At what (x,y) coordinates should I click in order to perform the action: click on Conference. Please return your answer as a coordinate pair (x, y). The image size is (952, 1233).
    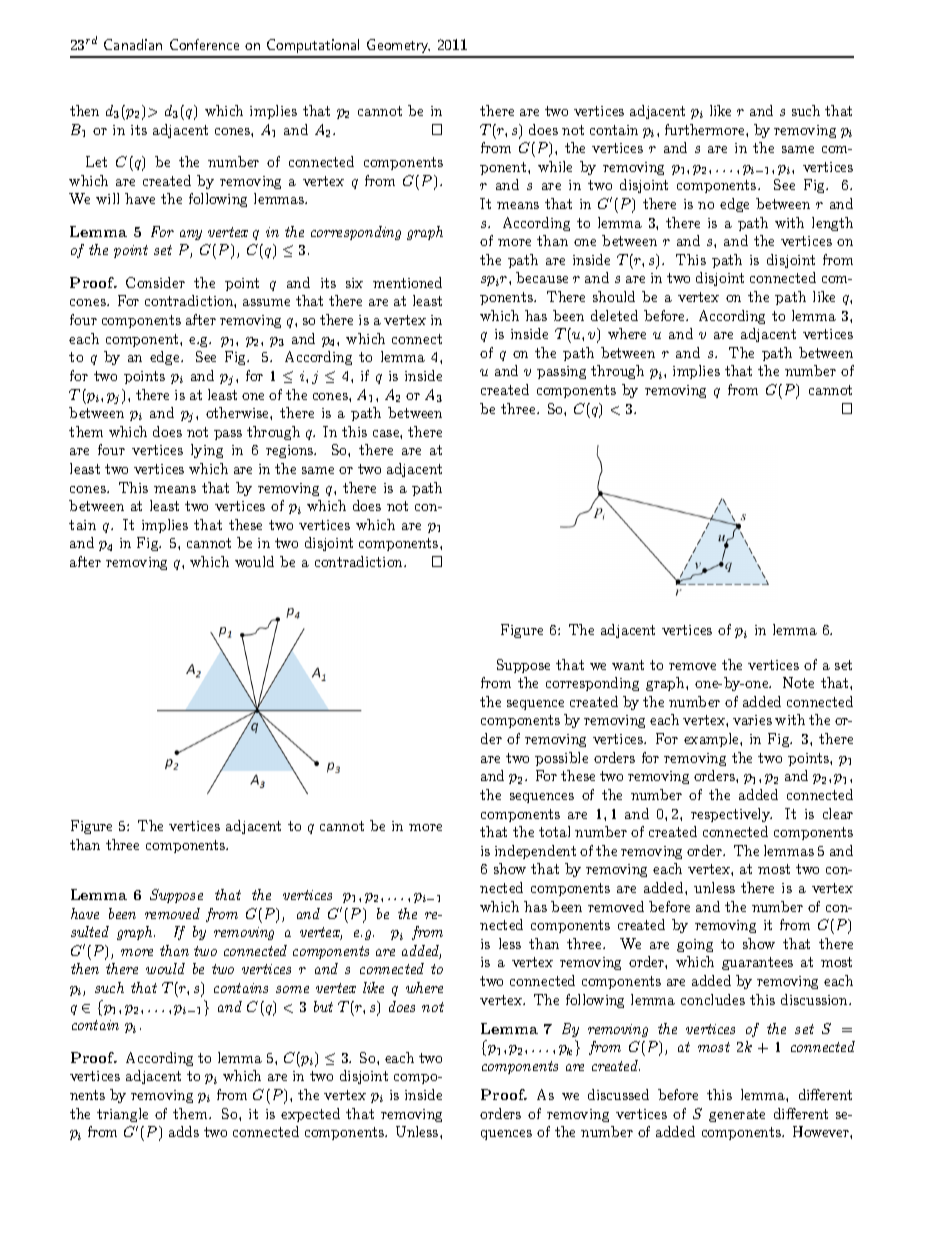
    Looking at the image, I should click on (204, 44).
